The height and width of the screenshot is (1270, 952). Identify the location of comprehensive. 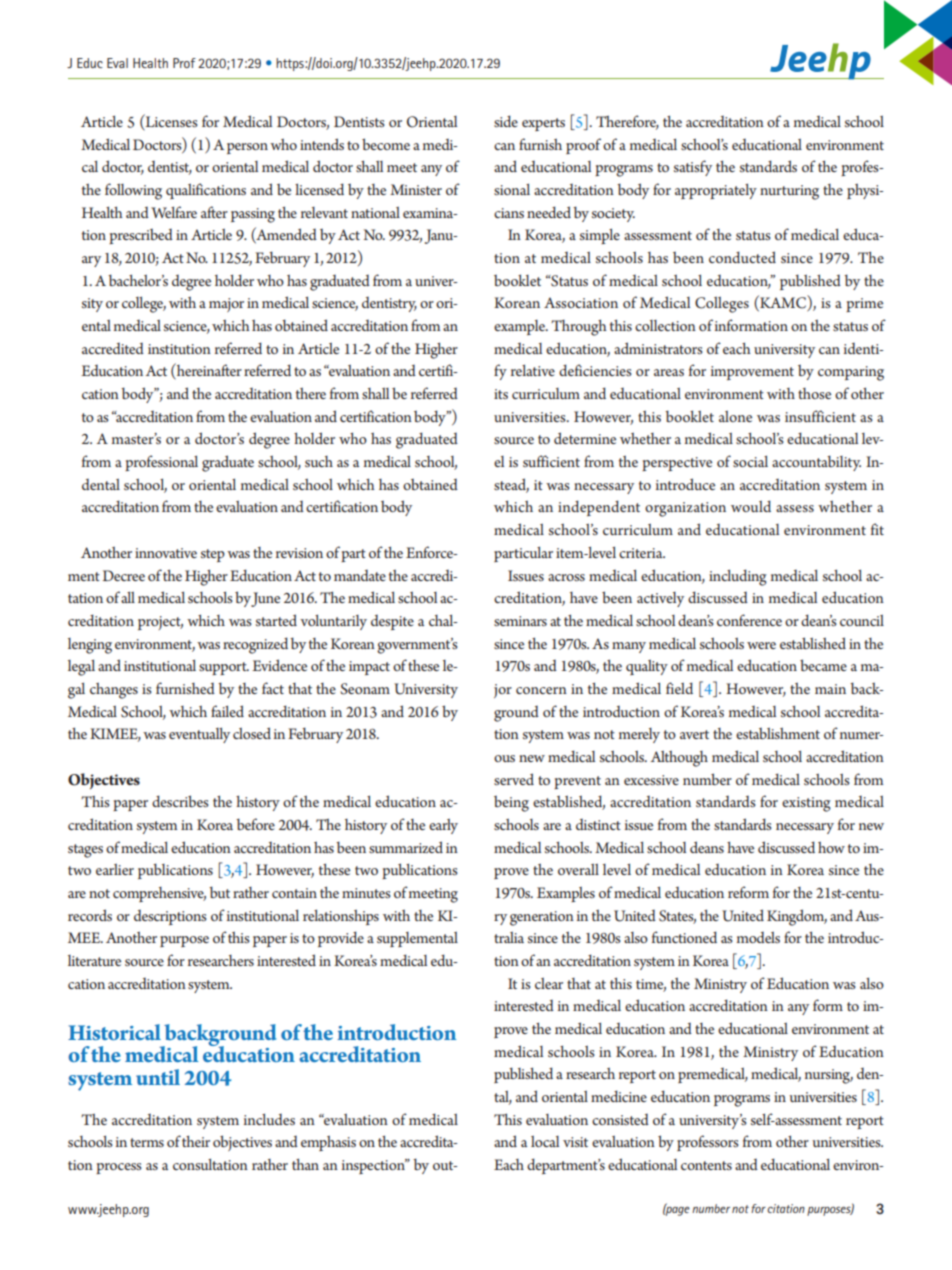
(159, 894).
